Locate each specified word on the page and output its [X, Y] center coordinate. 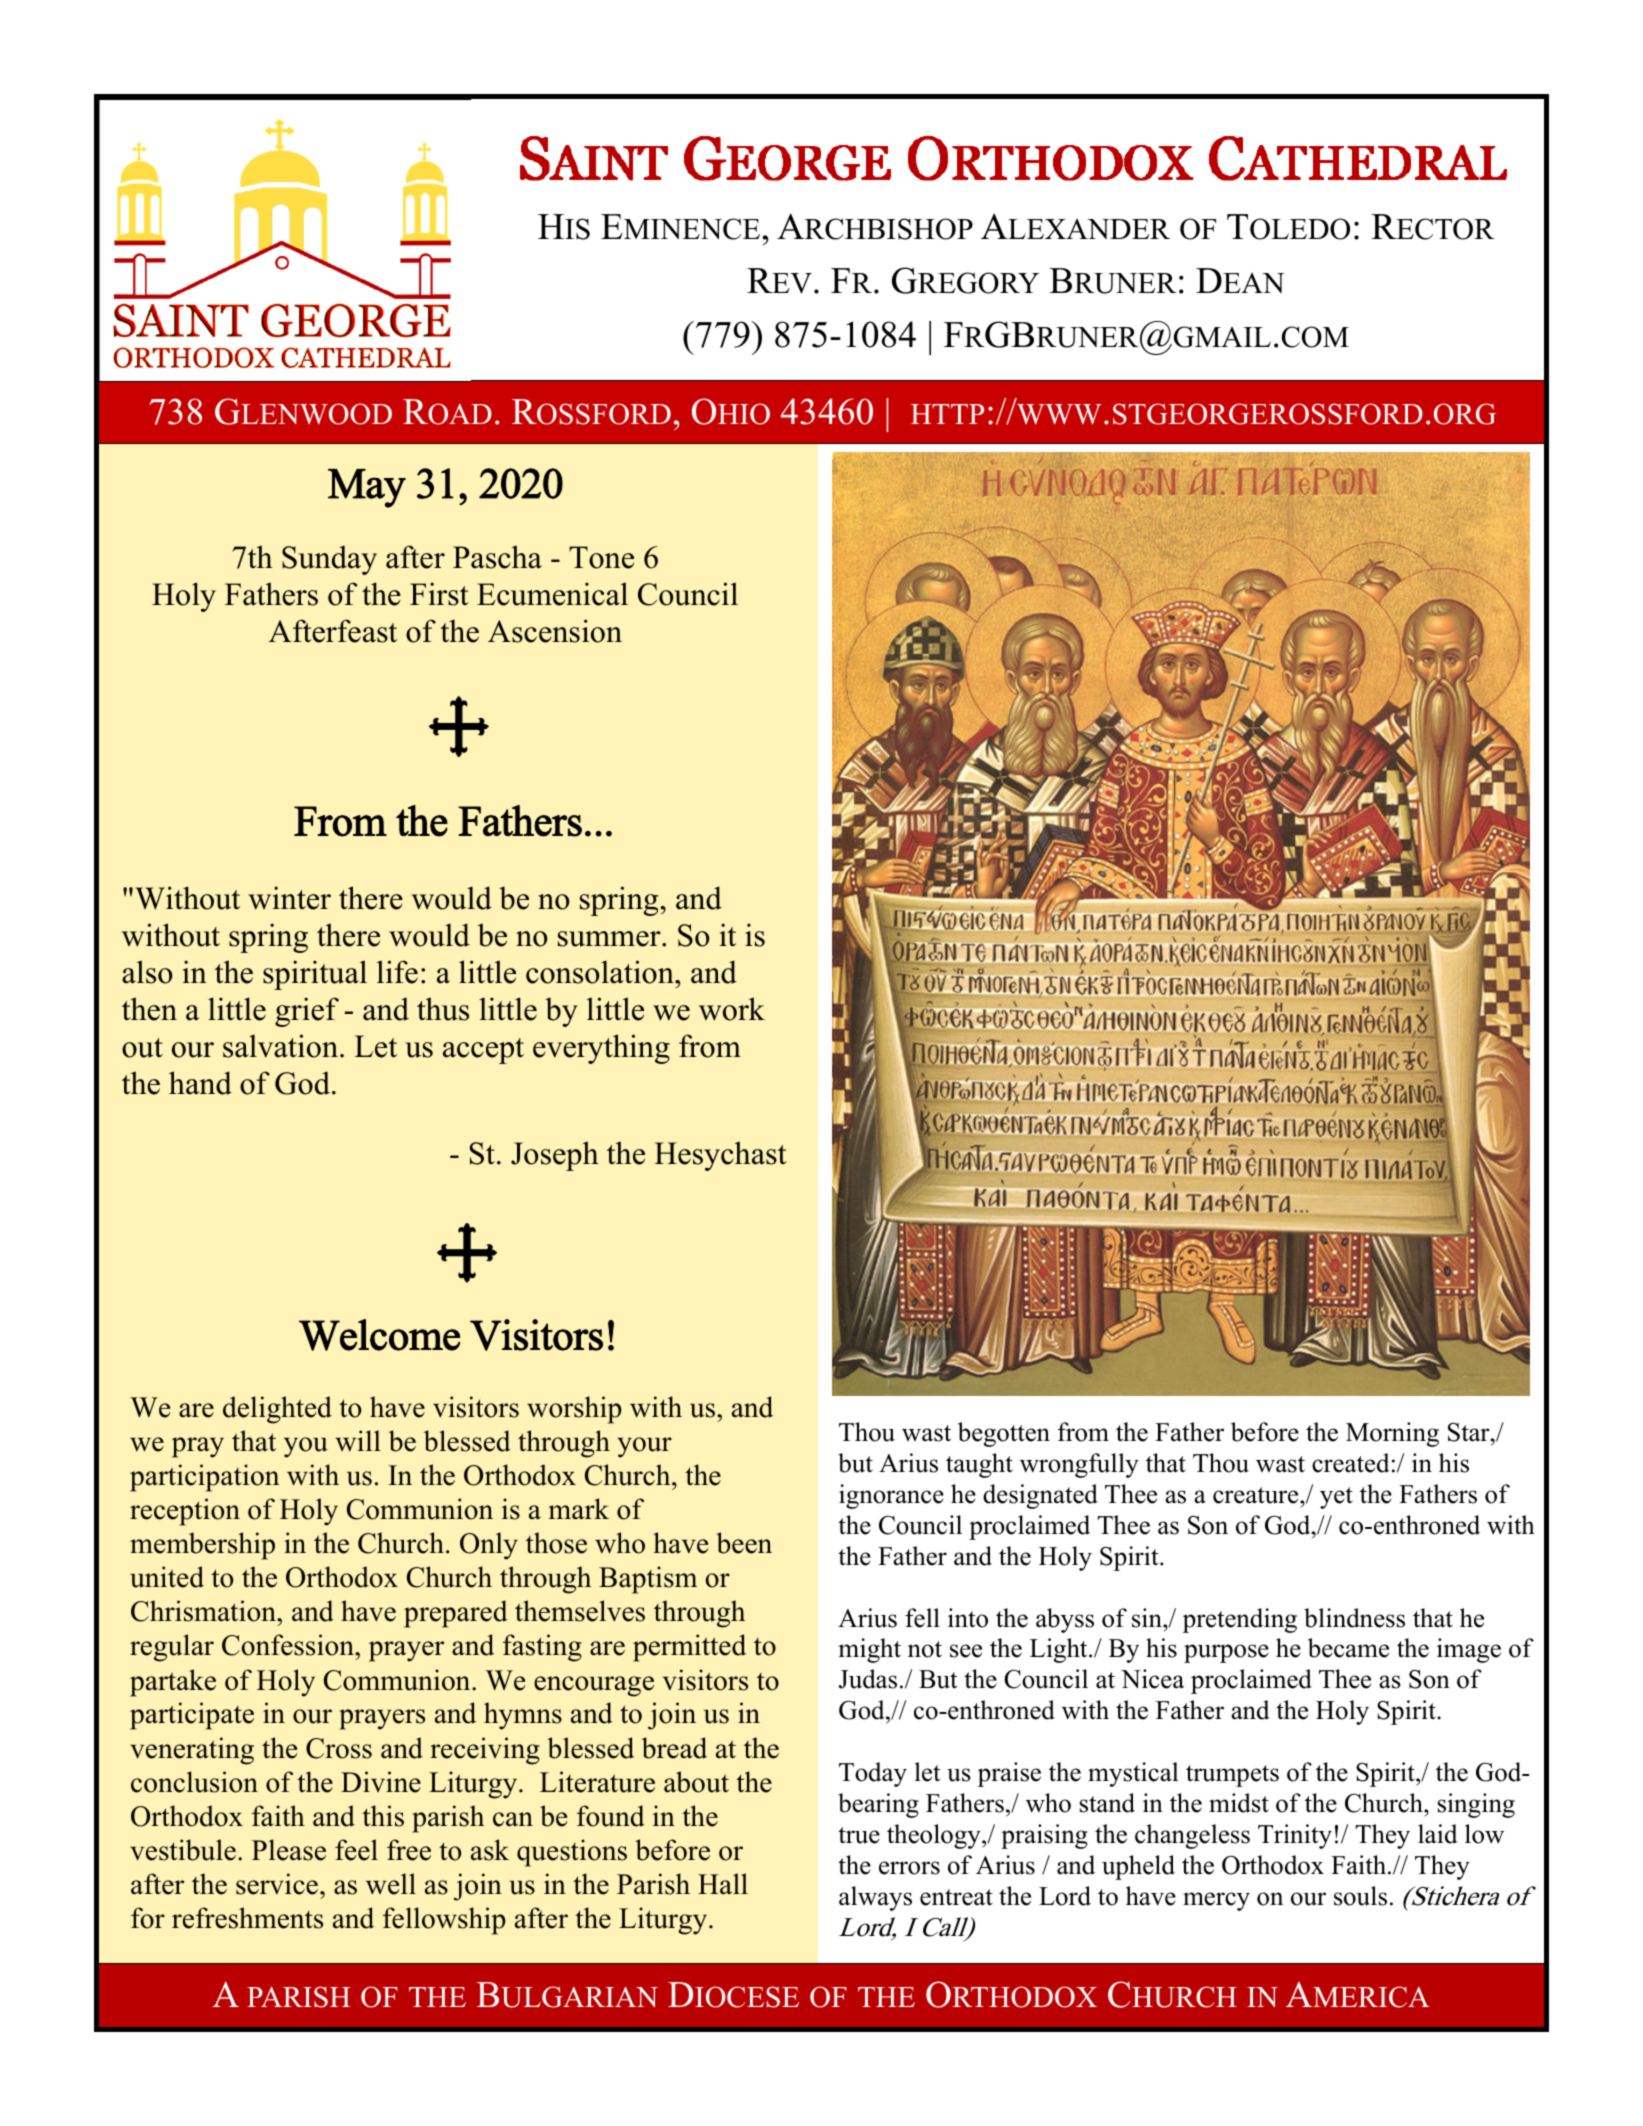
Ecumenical [552, 594]
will [358, 1441]
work [732, 1009]
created [1351, 1463]
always [875, 1898]
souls [1360, 1896]
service [277, 1884]
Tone [601, 557]
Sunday [329, 560]
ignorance [891, 1496]
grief [307, 1012]
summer [610, 939]
